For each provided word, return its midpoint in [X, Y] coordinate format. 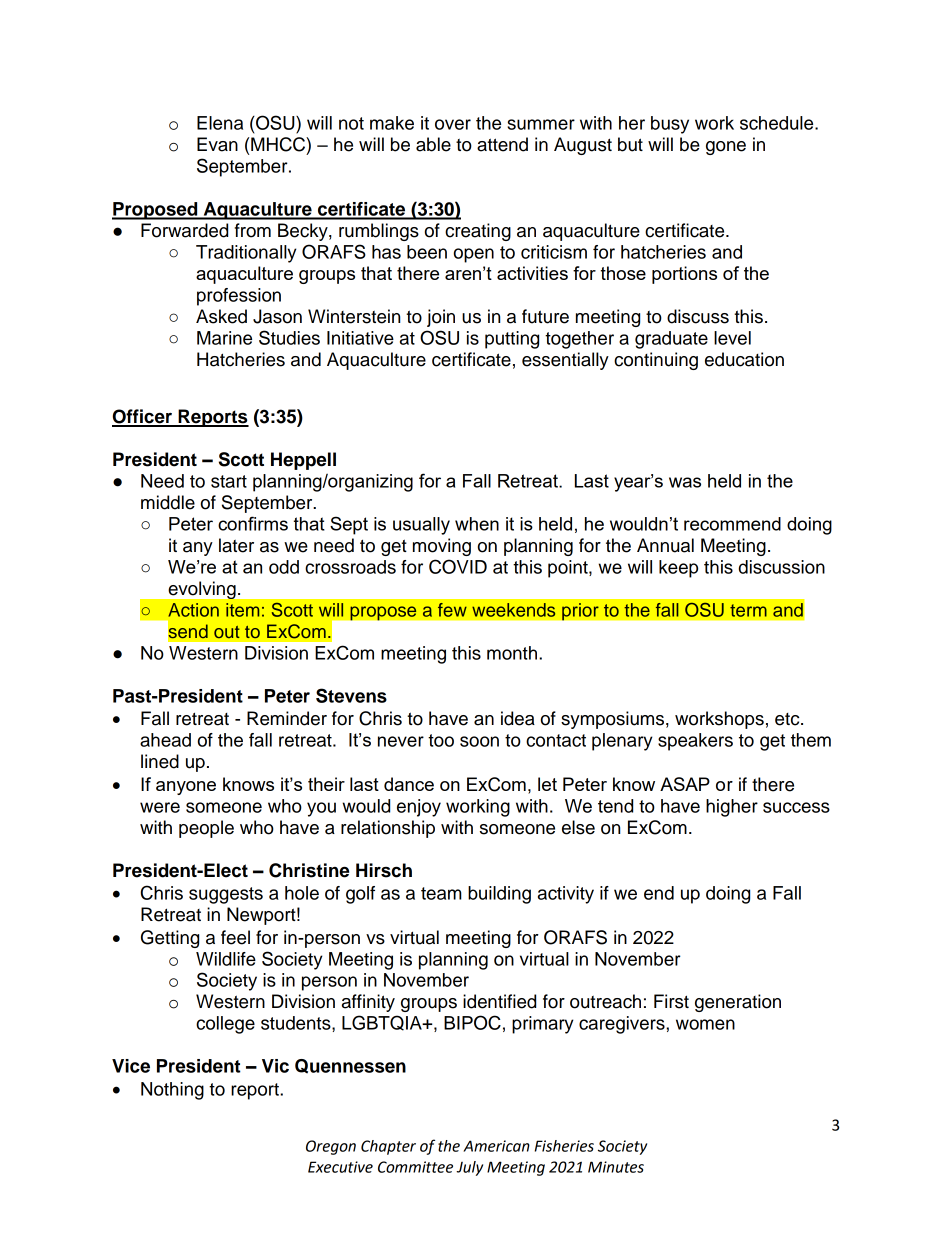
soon [479, 741]
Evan [217, 144]
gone [726, 148]
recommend [732, 524]
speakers [695, 742]
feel [235, 937]
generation [738, 1003]
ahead [165, 740]
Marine [224, 338]
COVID [458, 566]
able [433, 144]
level [732, 338]
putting [512, 340]
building [499, 895]
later [236, 545]
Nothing [172, 1091]
